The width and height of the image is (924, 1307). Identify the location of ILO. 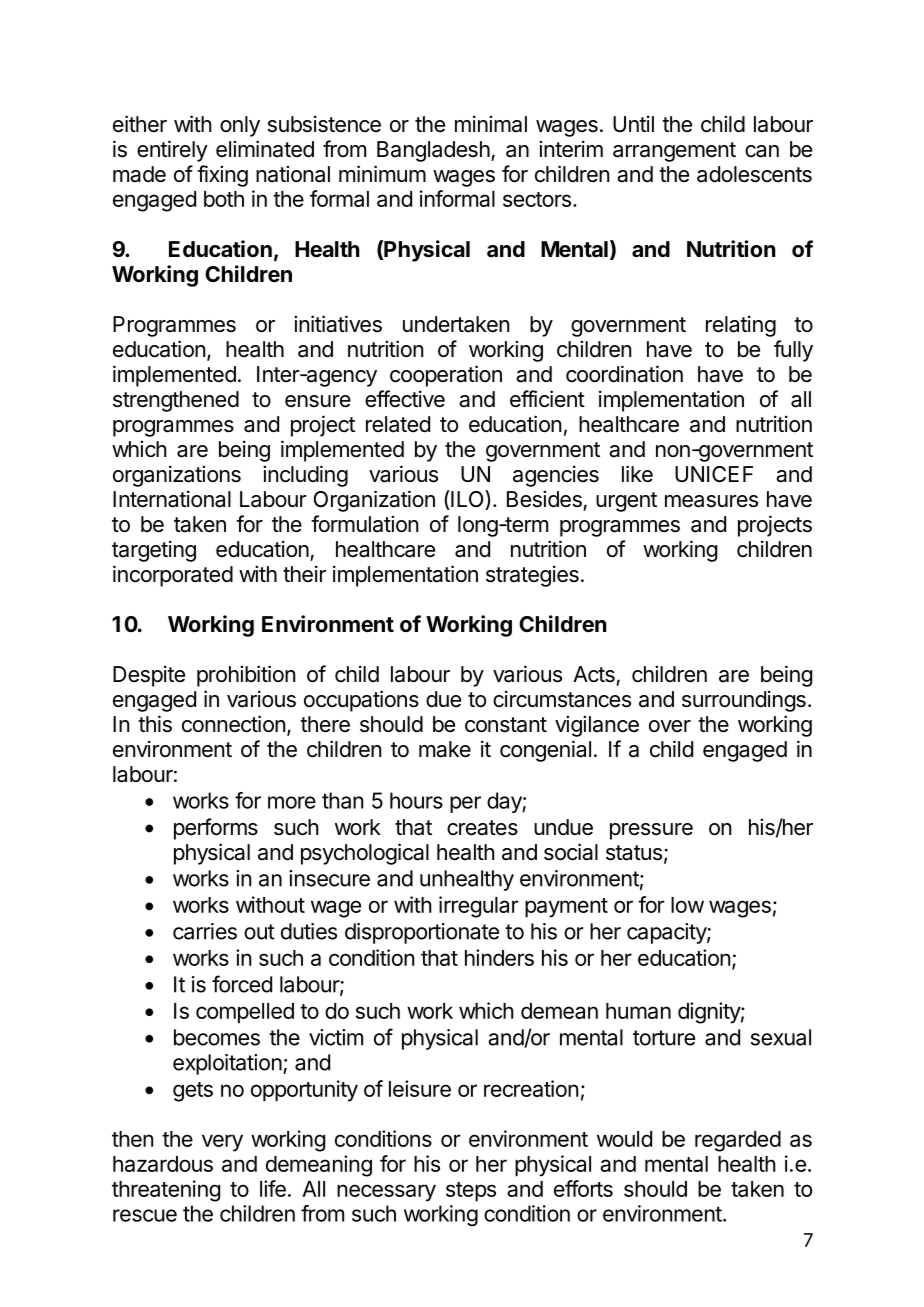
(467, 500).
